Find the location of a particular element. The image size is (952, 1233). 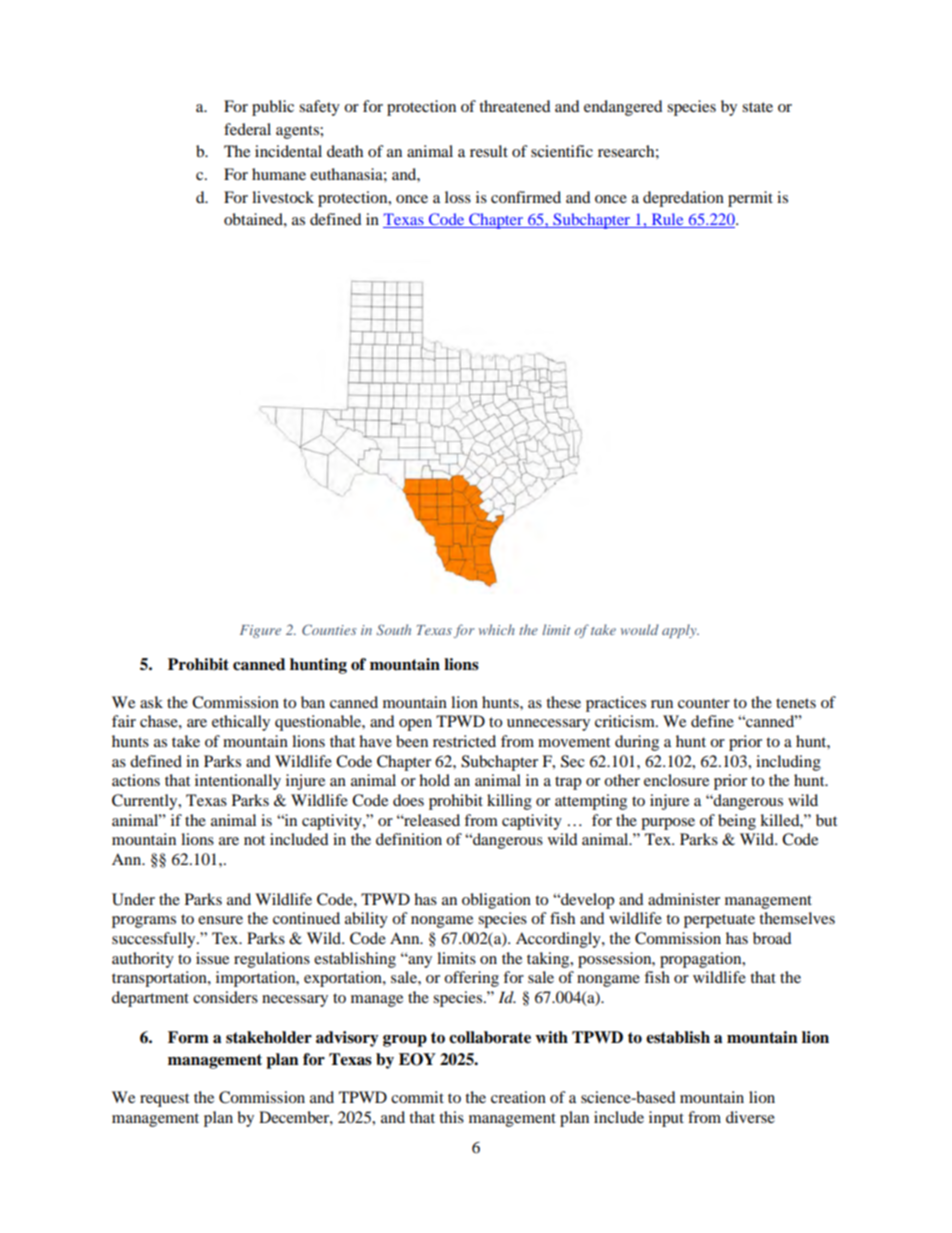

being is located at coordinates (737, 822).
